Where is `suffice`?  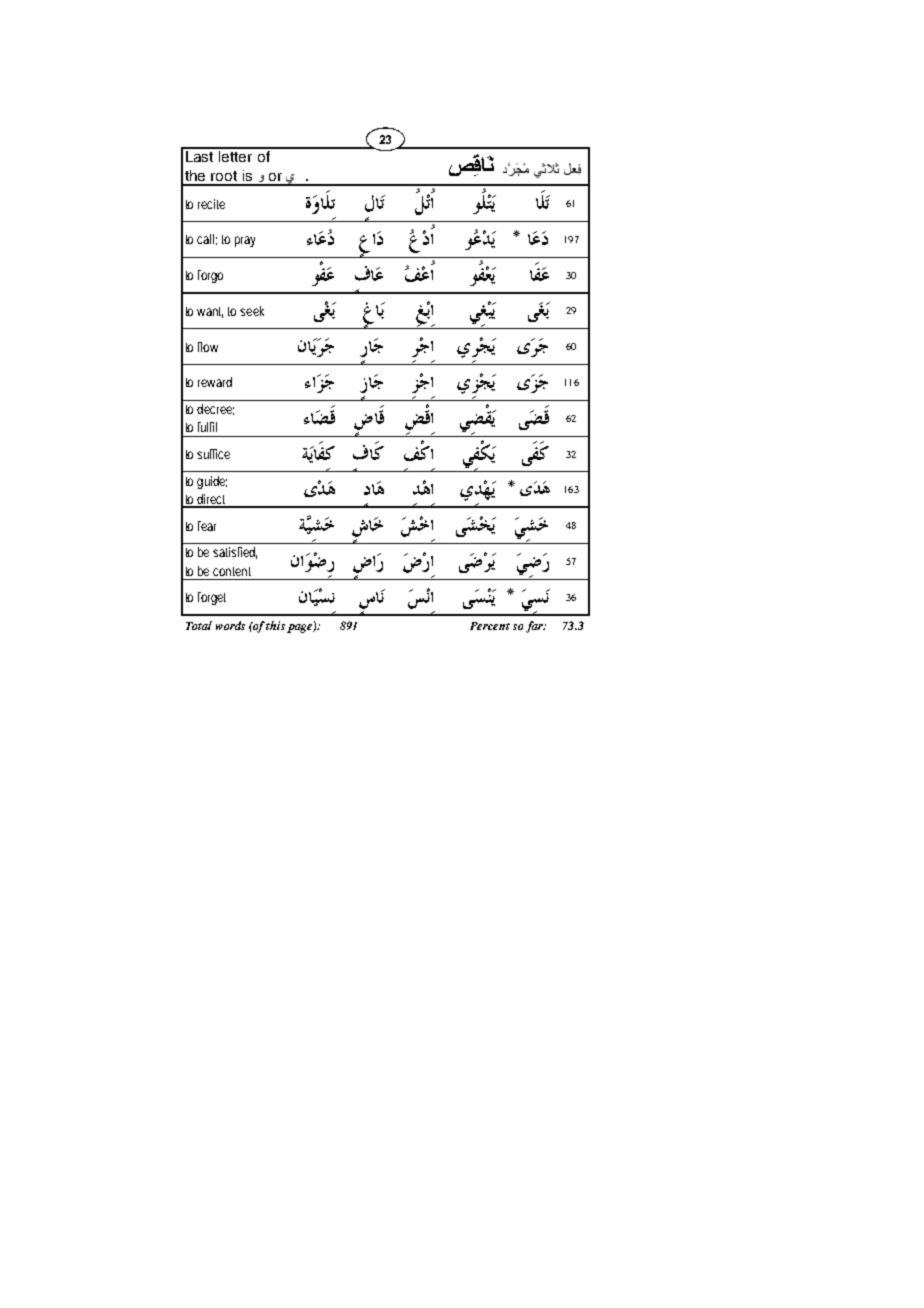 suffice is located at coordinates (213, 454).
